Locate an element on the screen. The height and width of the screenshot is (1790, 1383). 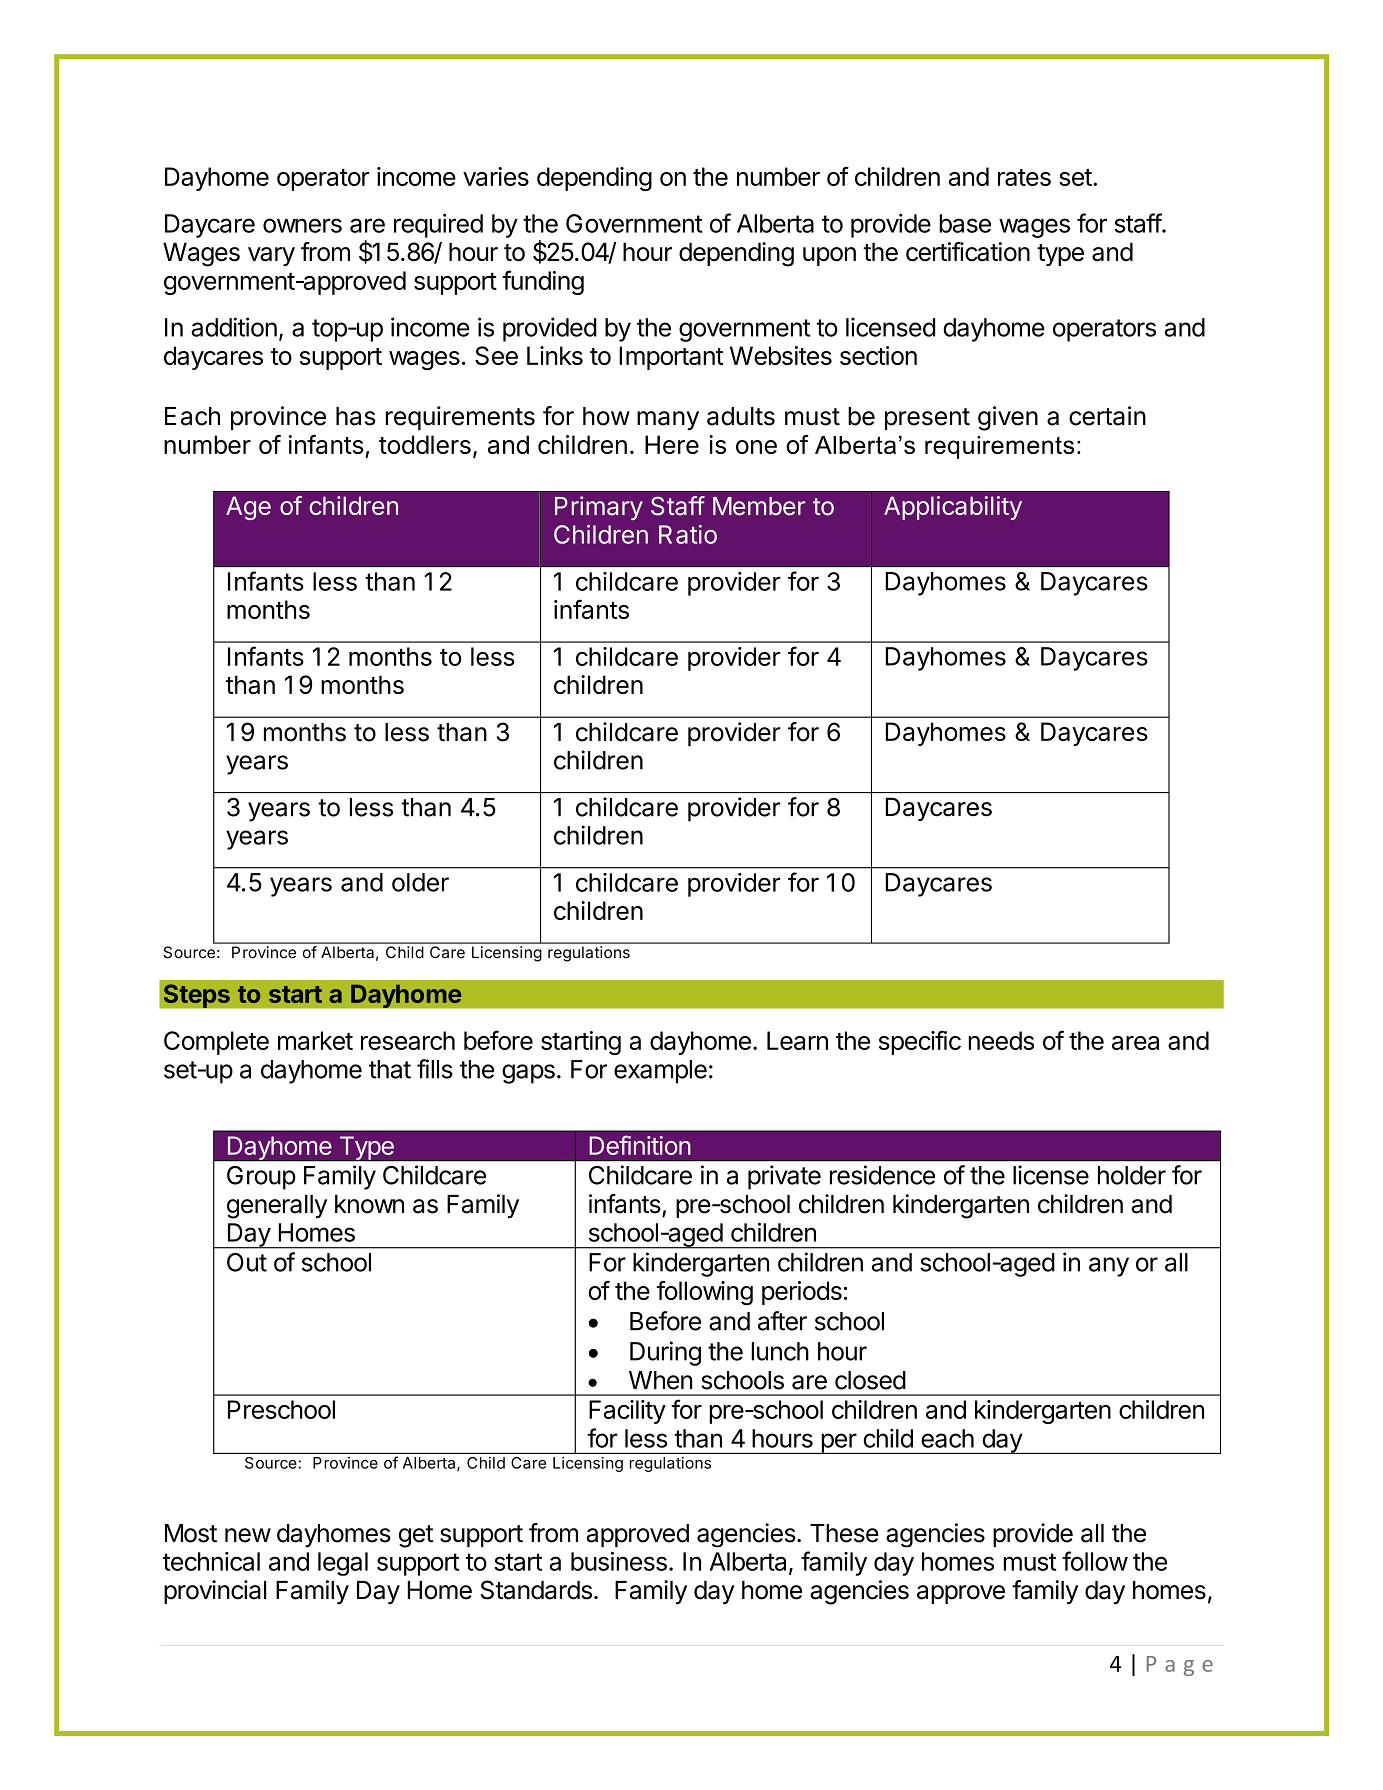
Ratio is located at coordinates (688, 534).
